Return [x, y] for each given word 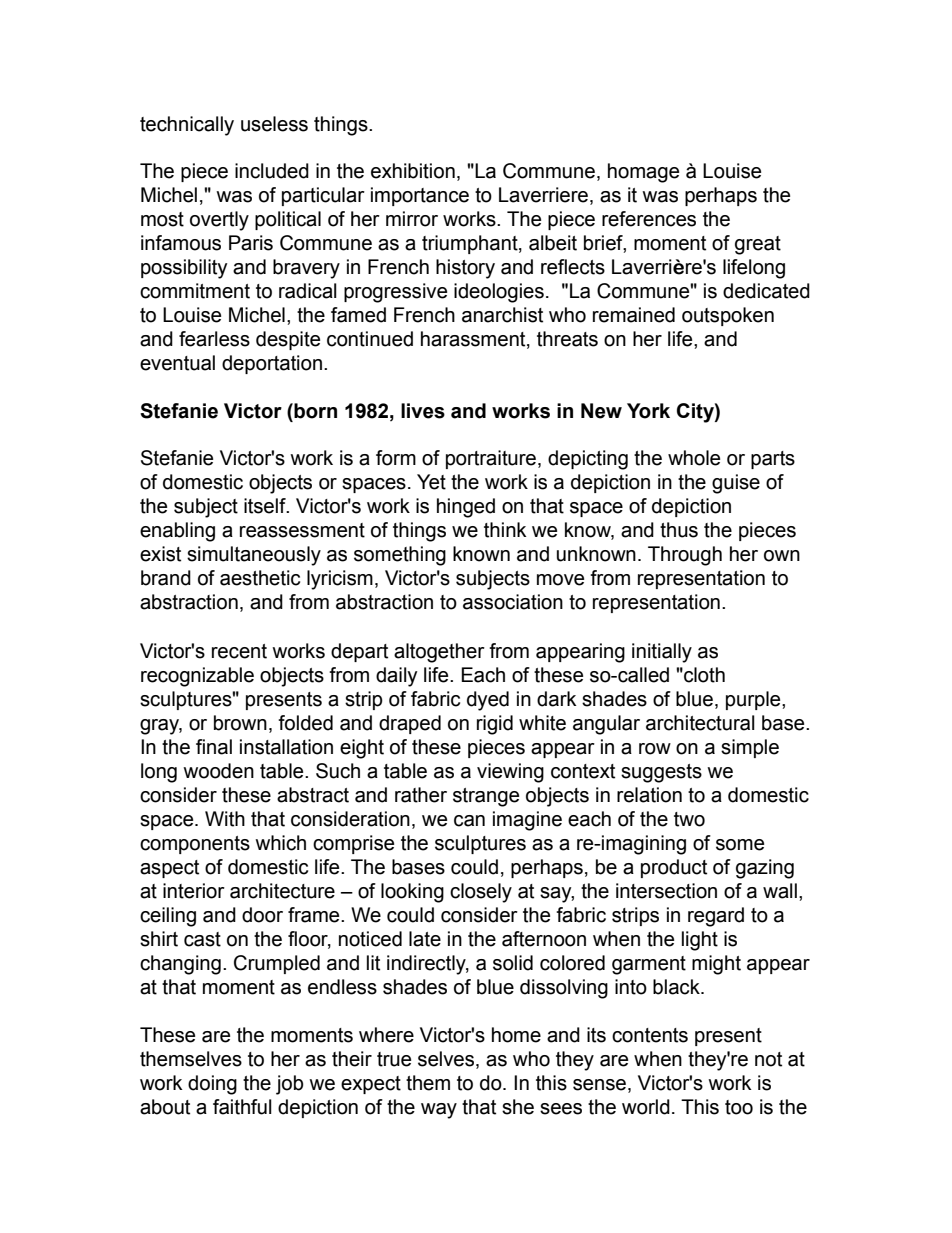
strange [486, 797]
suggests [661, 773]
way [439, 1111]
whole [694, 458]
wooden [218, 771]
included [272, 171]
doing [212, 1085]
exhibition [413, 171]
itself [266, 506]
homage [643, 173]
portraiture [491, 459]
